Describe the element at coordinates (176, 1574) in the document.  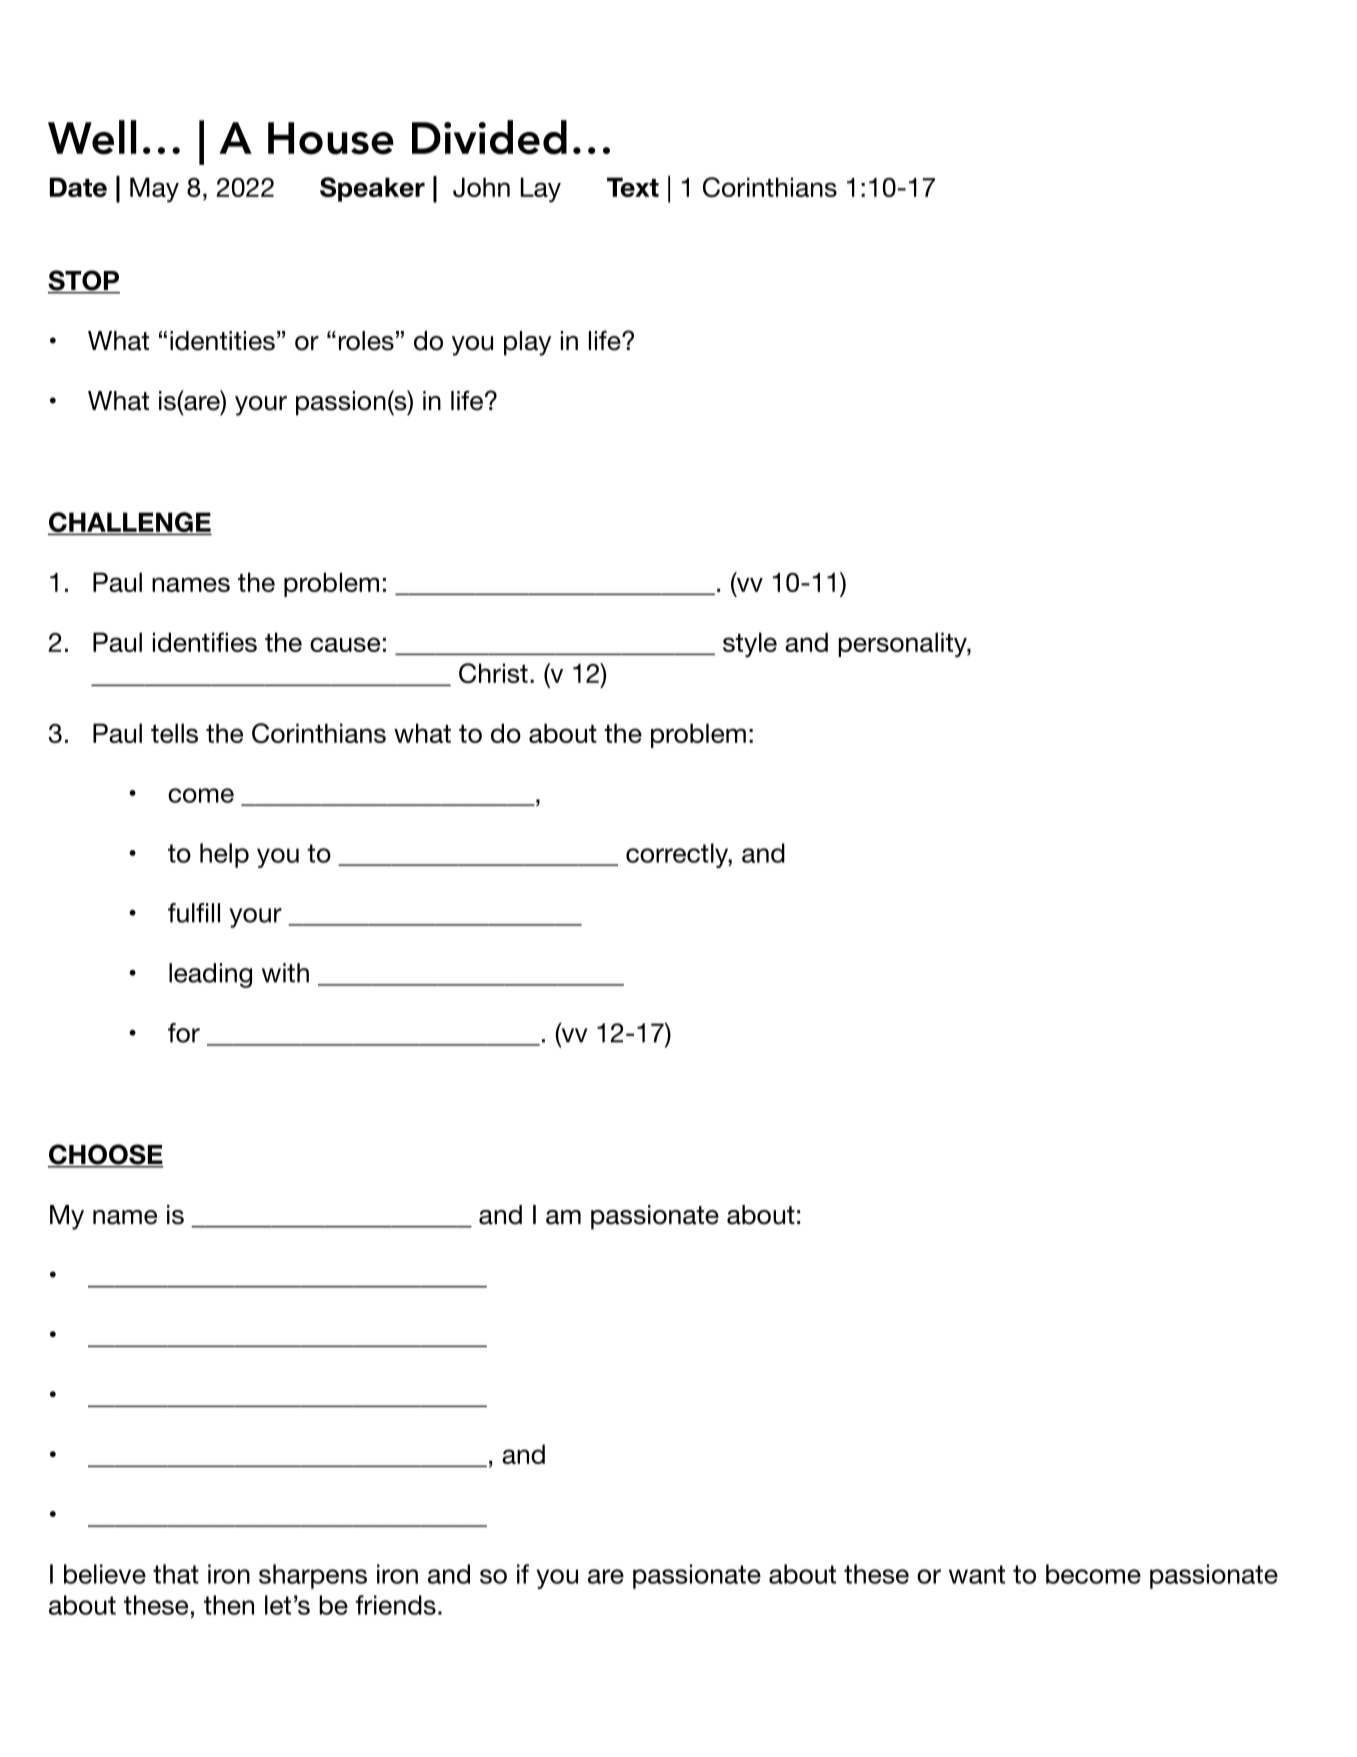
I see `that` at that location.
